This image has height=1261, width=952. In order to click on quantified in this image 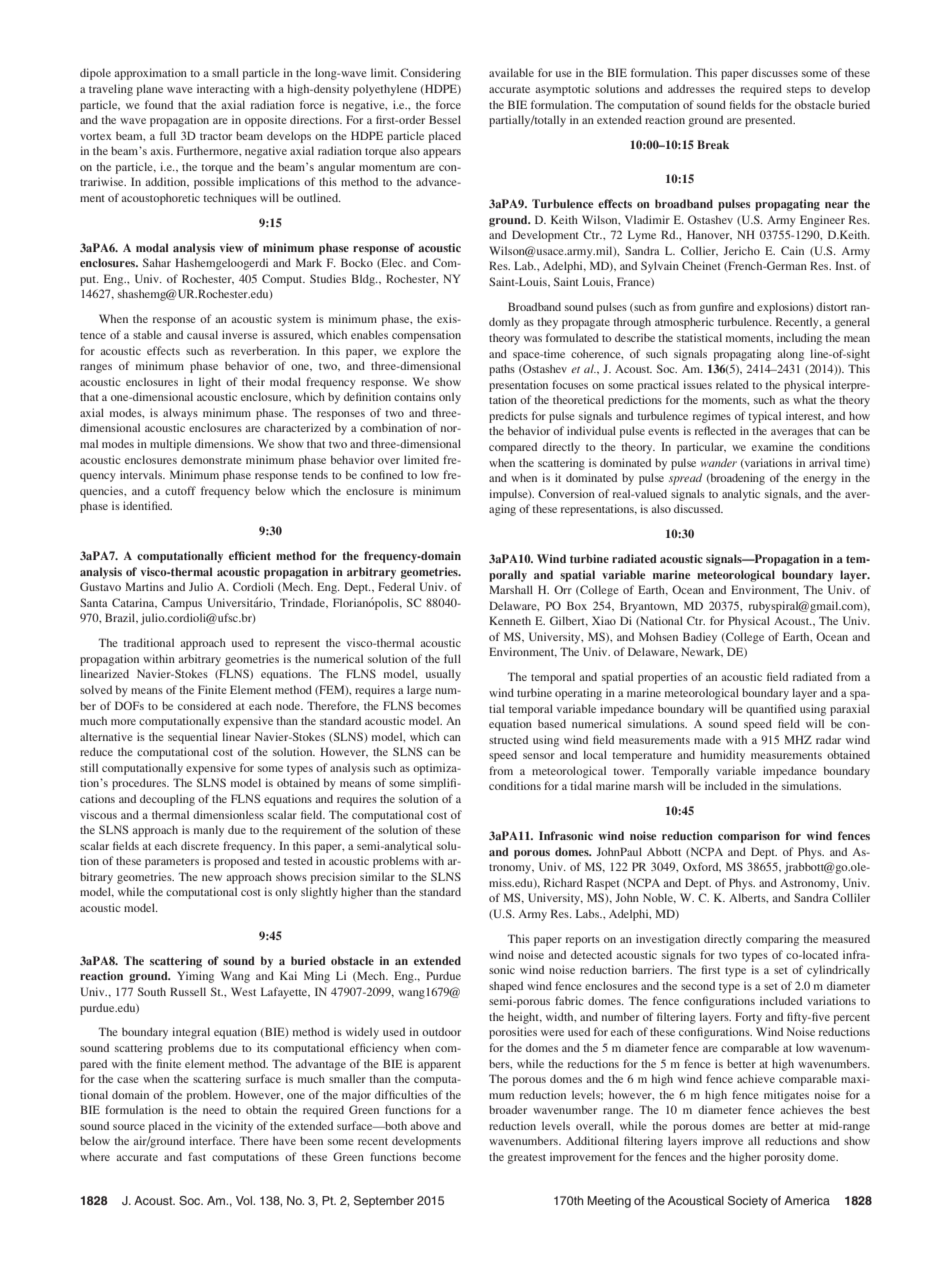, I will do `click(771, 710)`.
